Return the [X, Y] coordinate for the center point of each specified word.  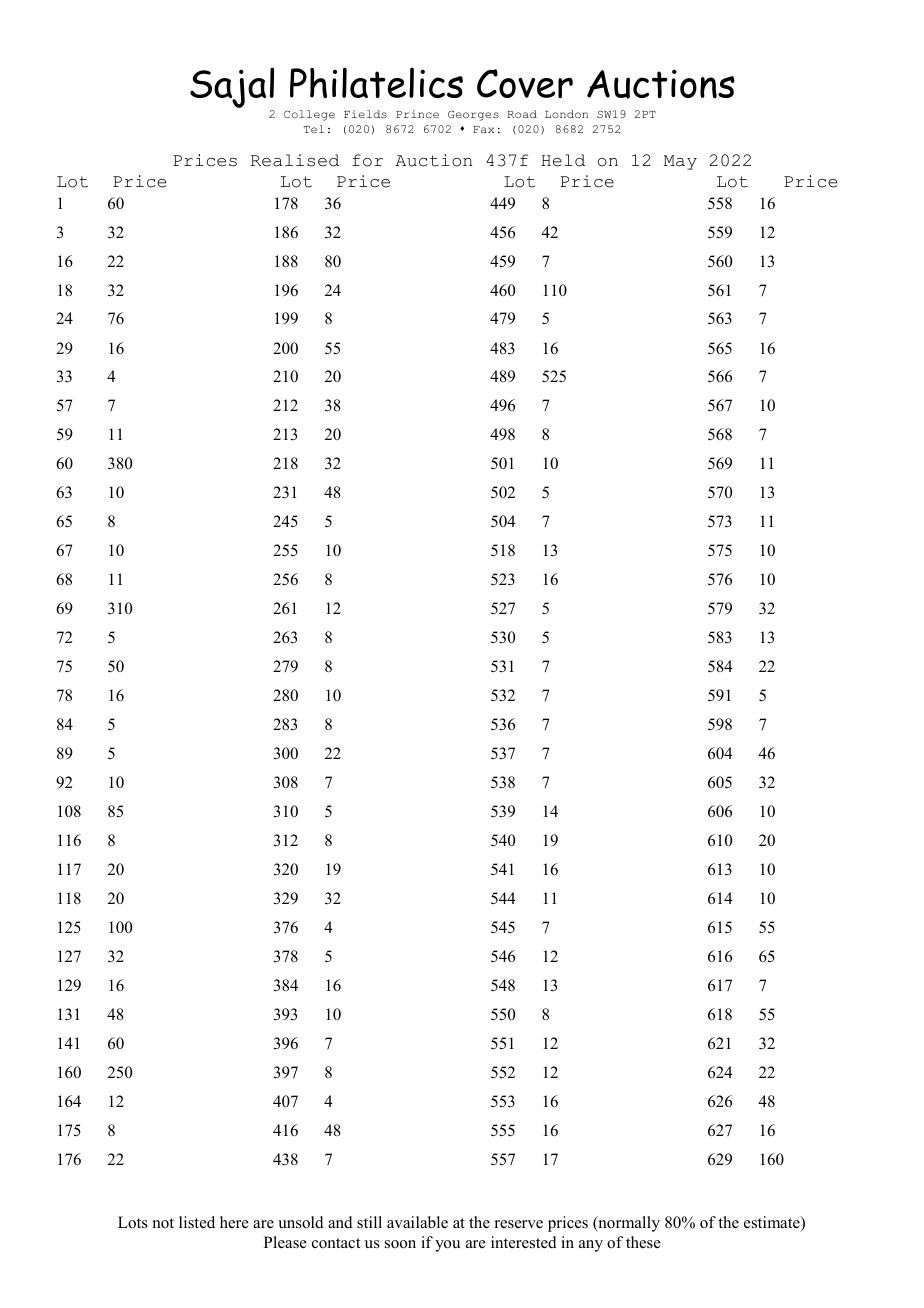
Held [563, 160]
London [566, 114]
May [680, 162]
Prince [417, 114]
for [367, 160]
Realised [295, 160]
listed [197, 1222]
